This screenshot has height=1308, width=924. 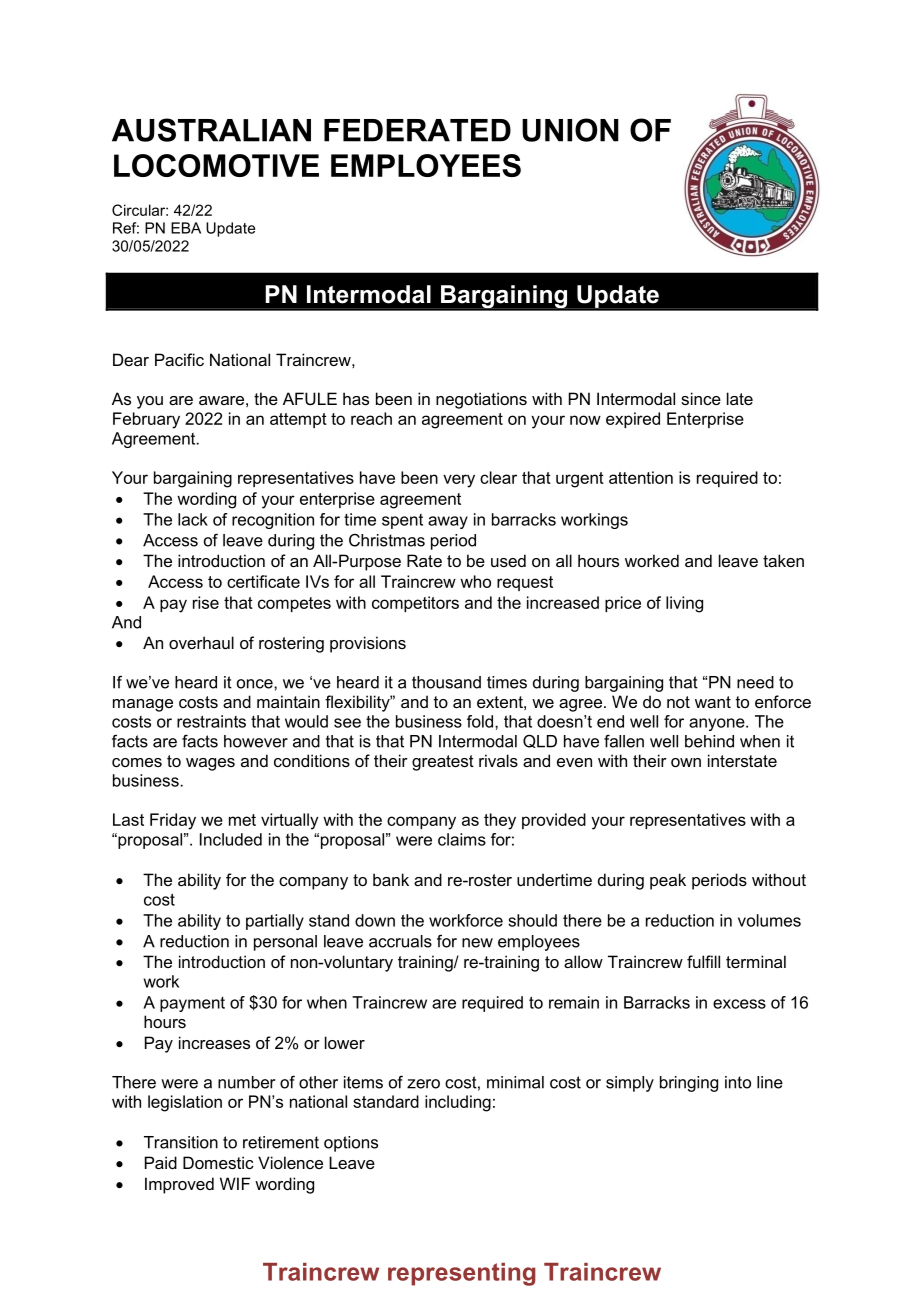 I want to click on late, so click(x=740, y=398).
